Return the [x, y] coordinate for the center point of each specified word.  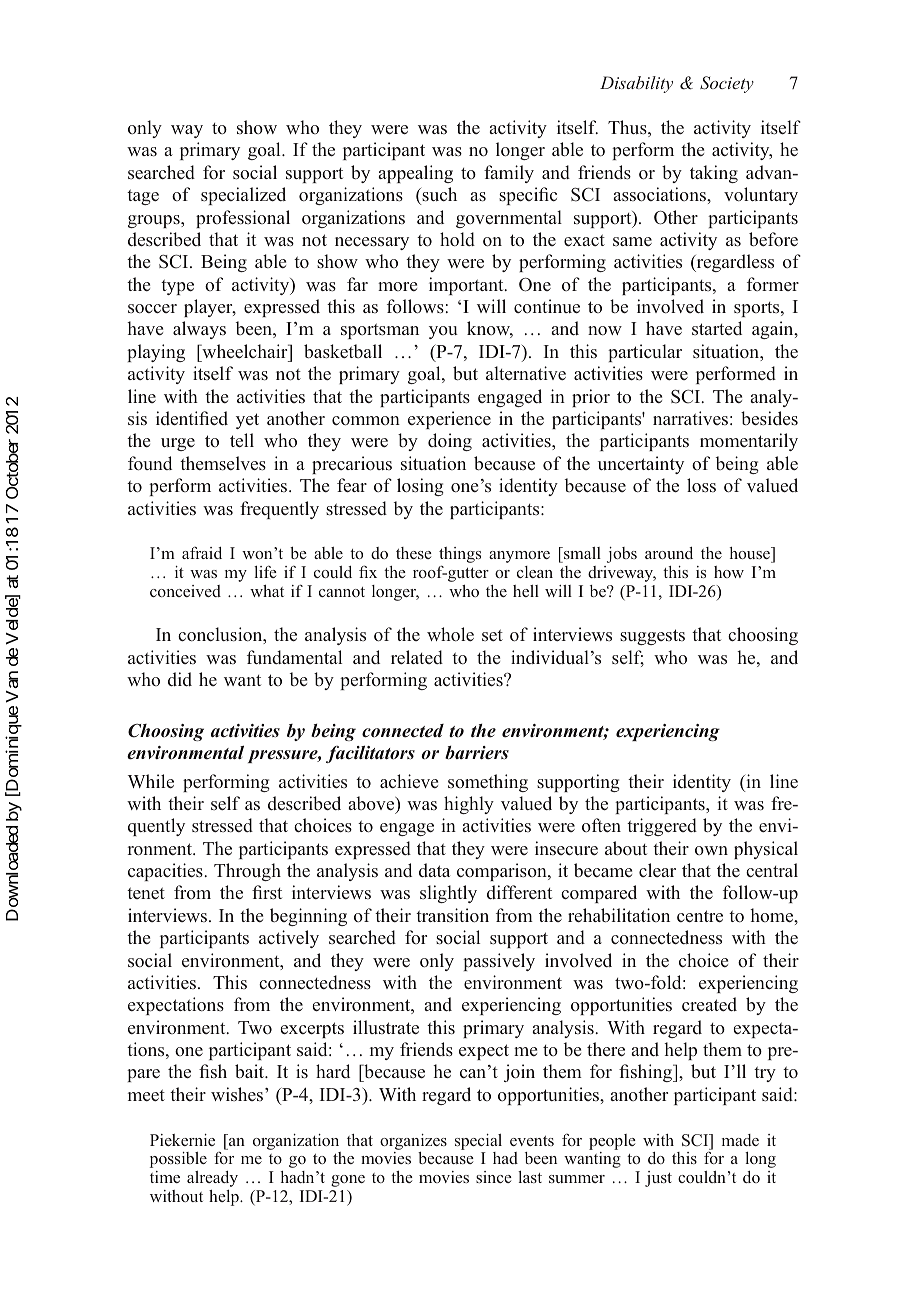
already [212, 1179]
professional [243, 219]
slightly [448, 894]
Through [247, 872]
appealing [415, 174]
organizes [413, 1142]
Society [727, 84]
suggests [652, 637]
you [443, 332]
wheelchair [245, 351]
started [717, 328]
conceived [185, 591]
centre [700, 916]
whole [450, 634]
